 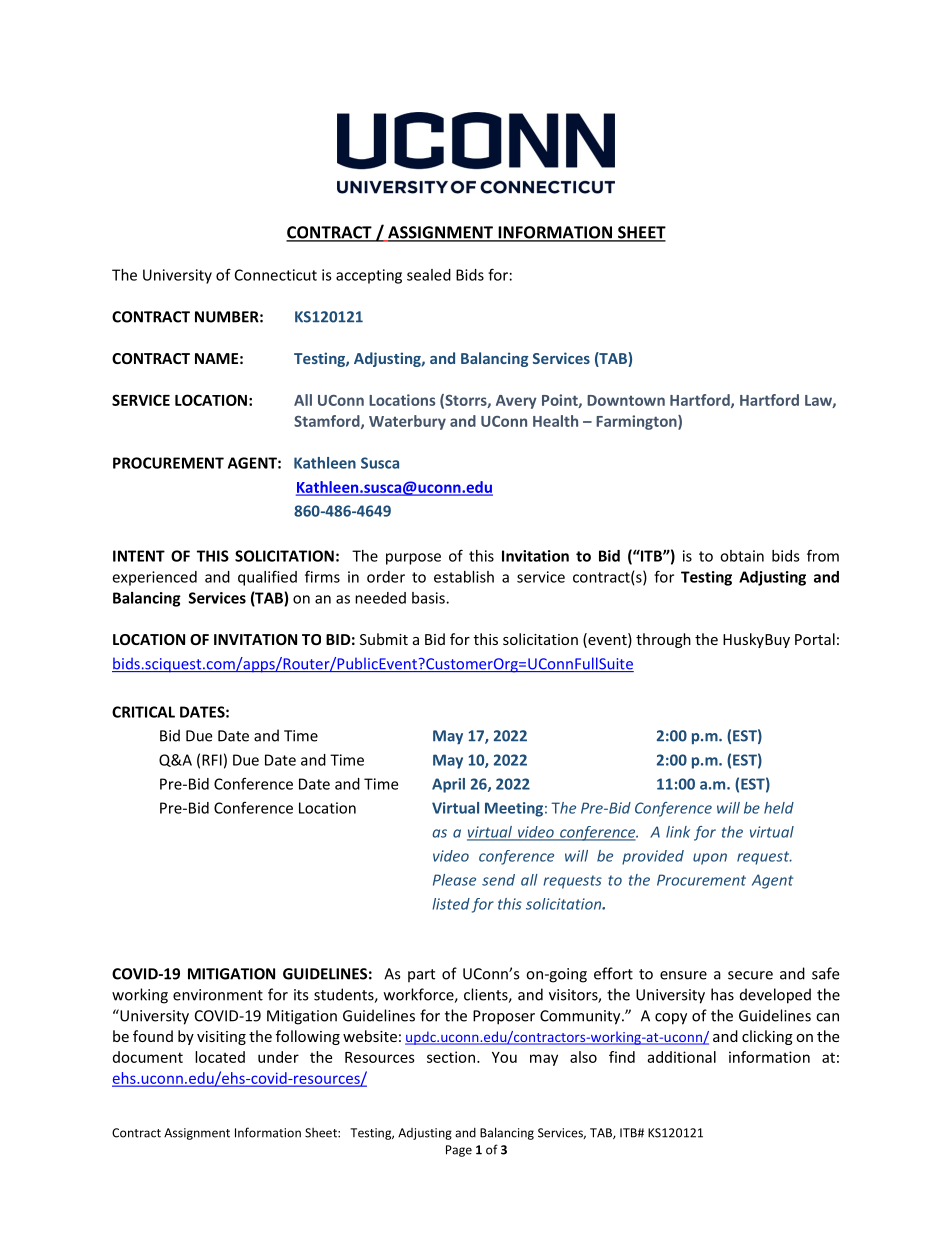 I want to click on April, so click(x=448, y=785).
